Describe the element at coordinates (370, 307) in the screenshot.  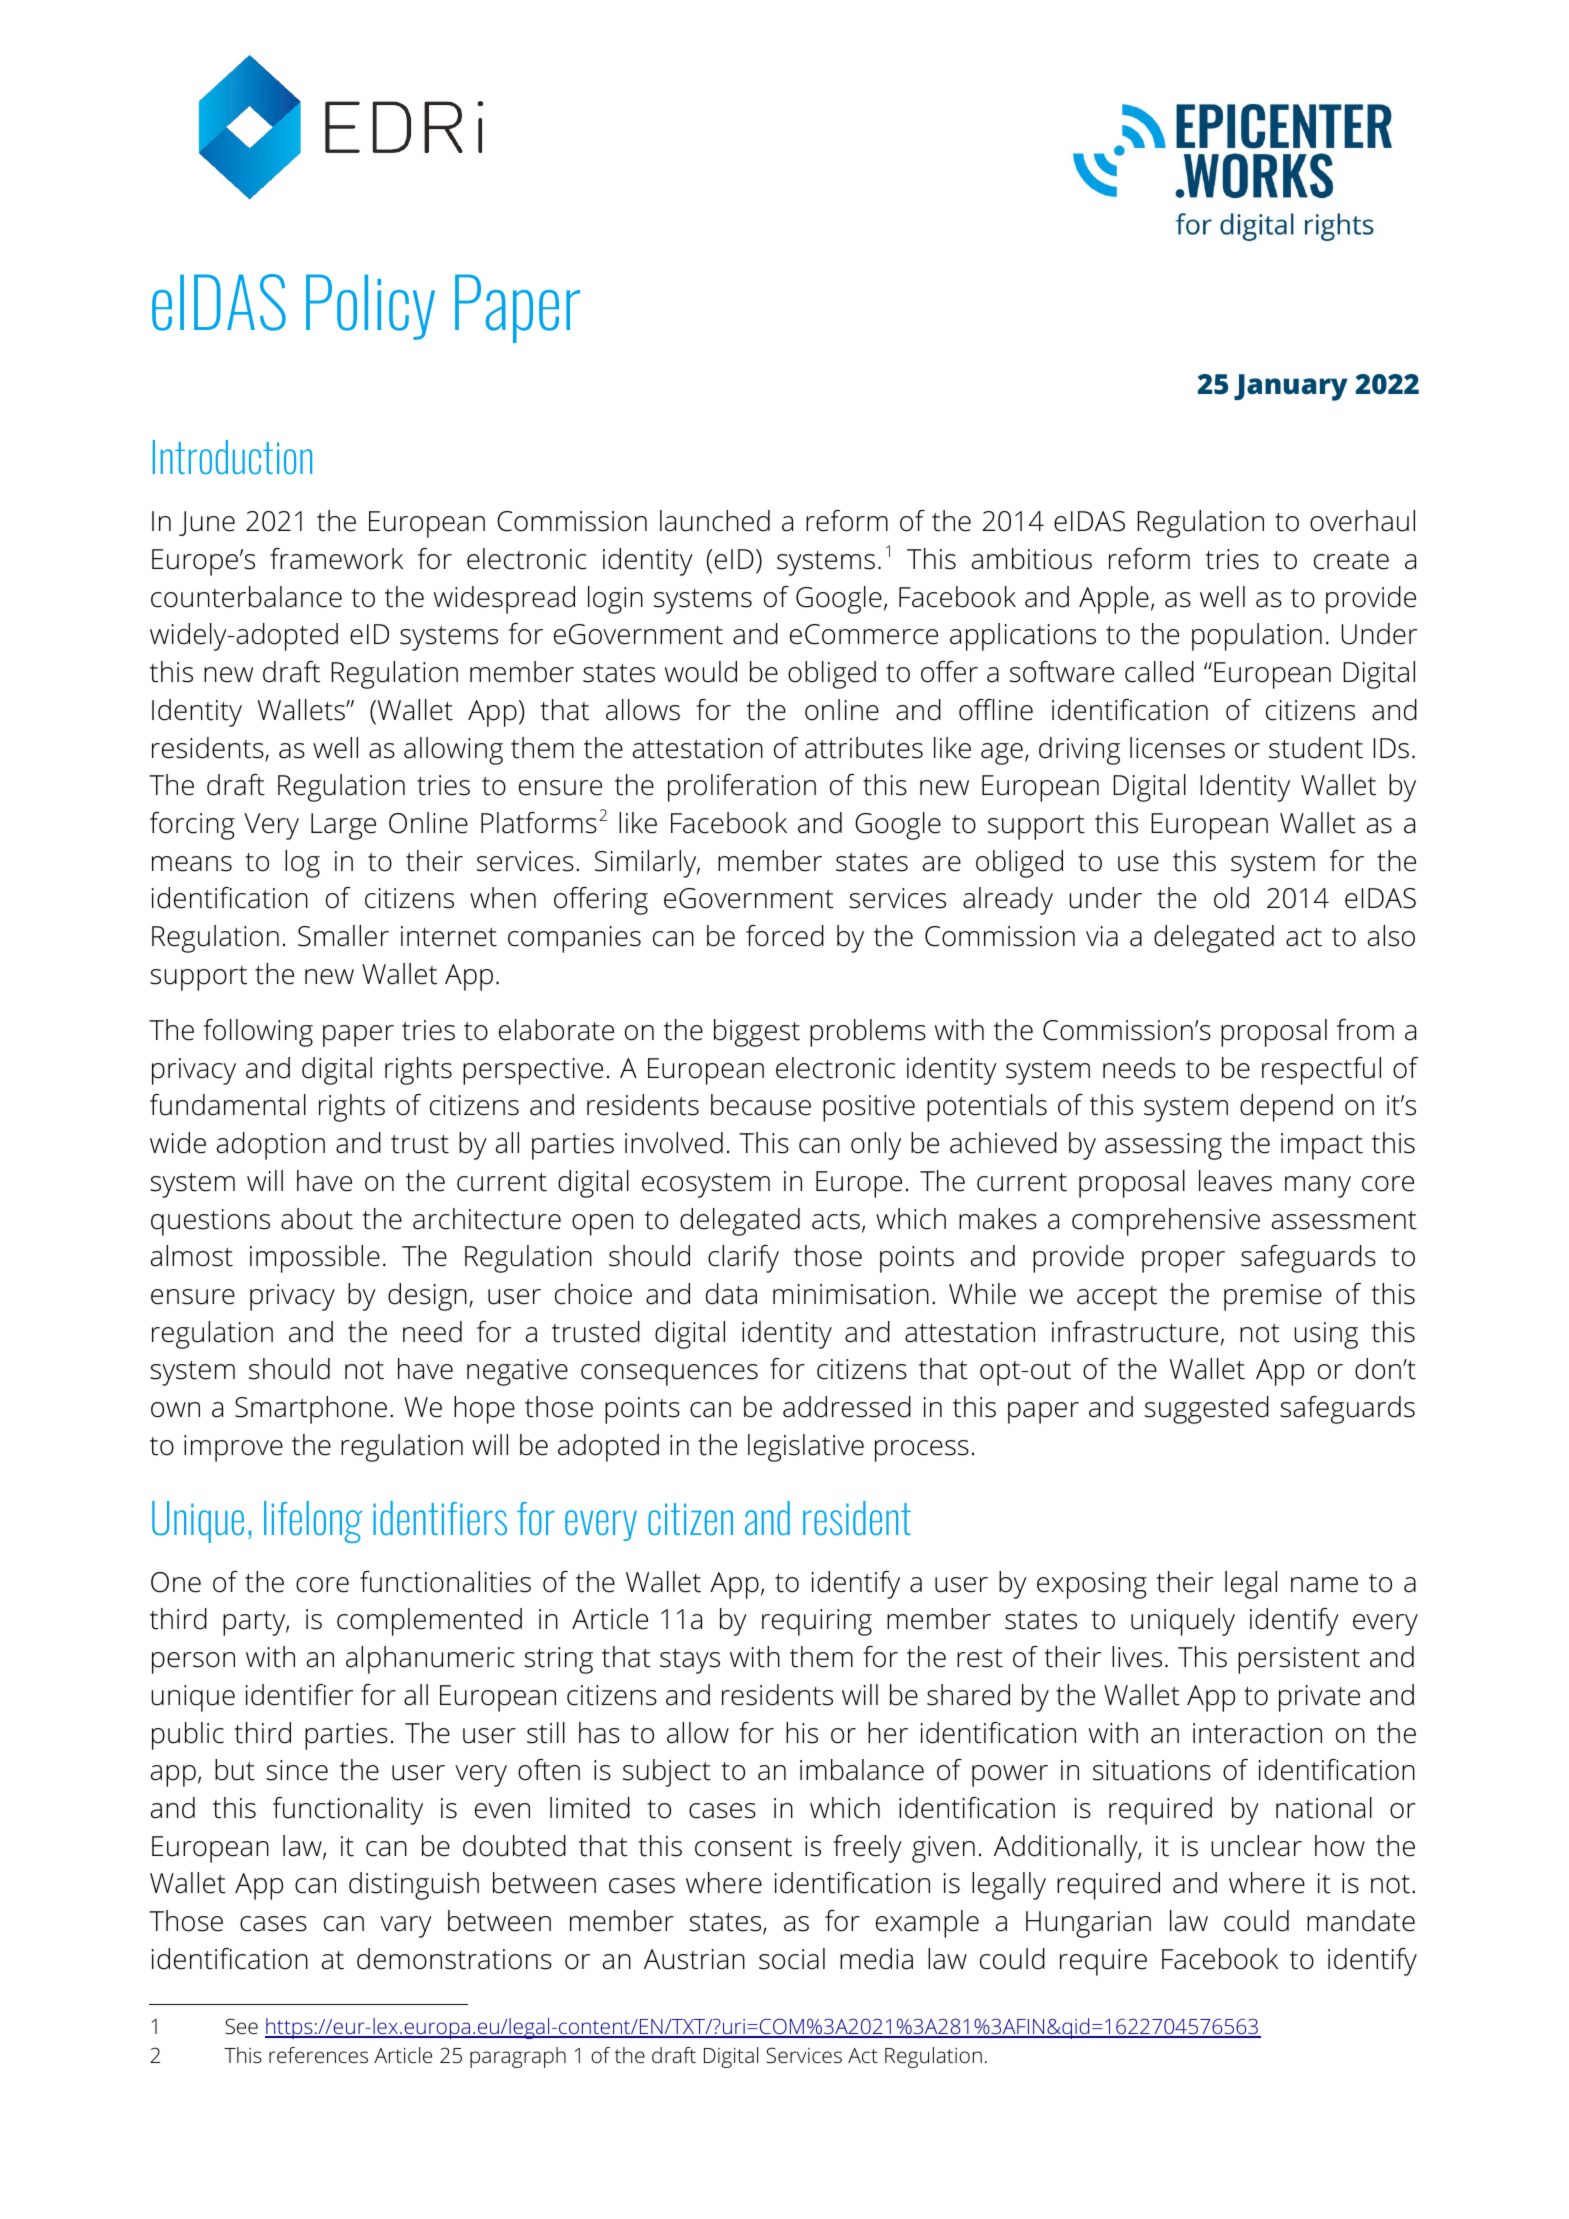
I see `Policy` at that location.
